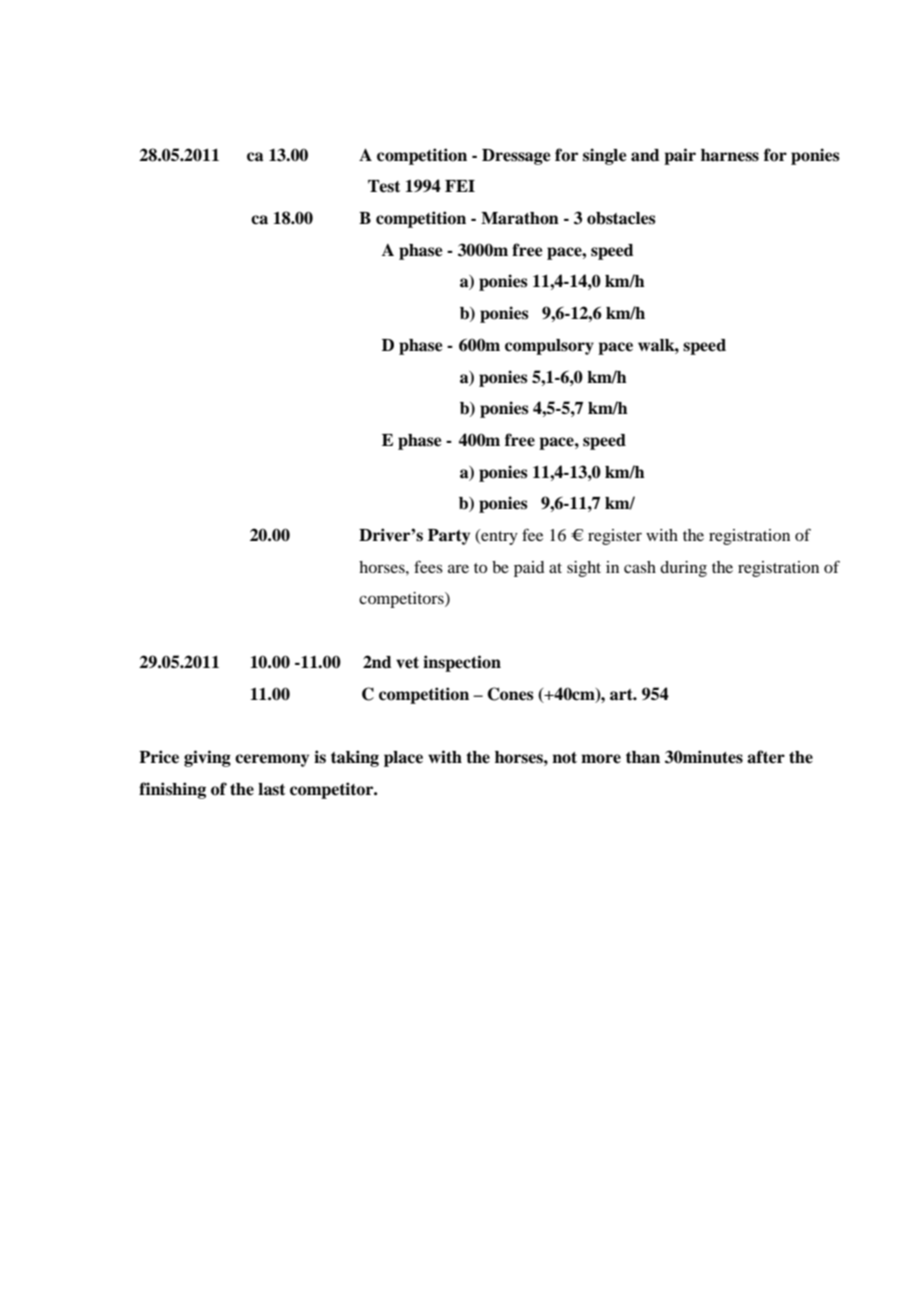  I want to click on vet, so click(407, 663).
